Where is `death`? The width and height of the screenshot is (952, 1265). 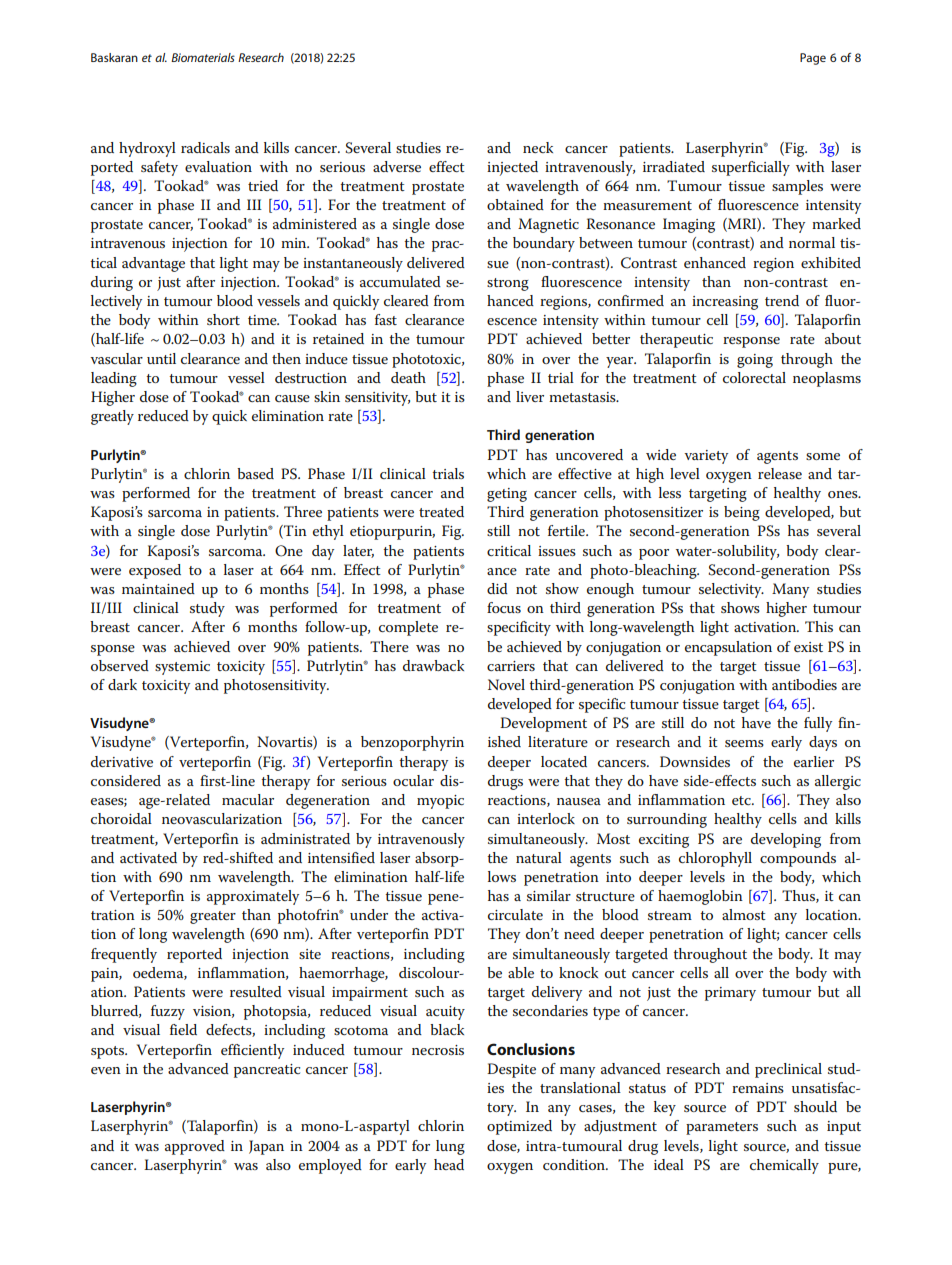 death is located at coordinates (408, 377).
